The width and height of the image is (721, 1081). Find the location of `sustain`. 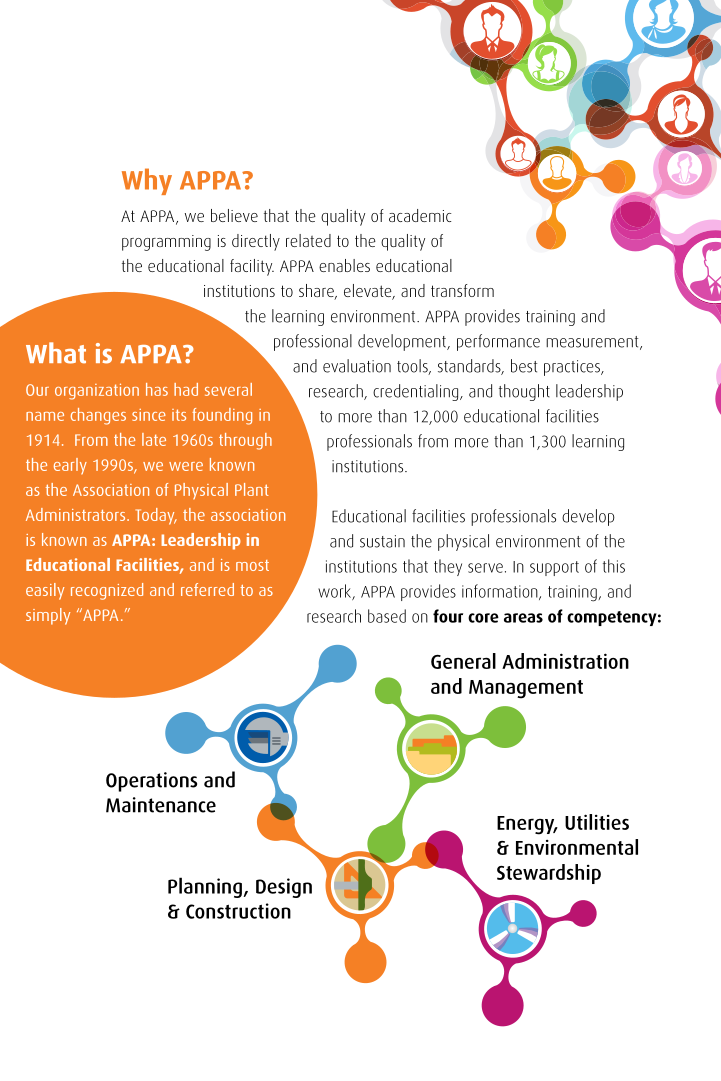

sustain is located at coordinates (382, 541).
